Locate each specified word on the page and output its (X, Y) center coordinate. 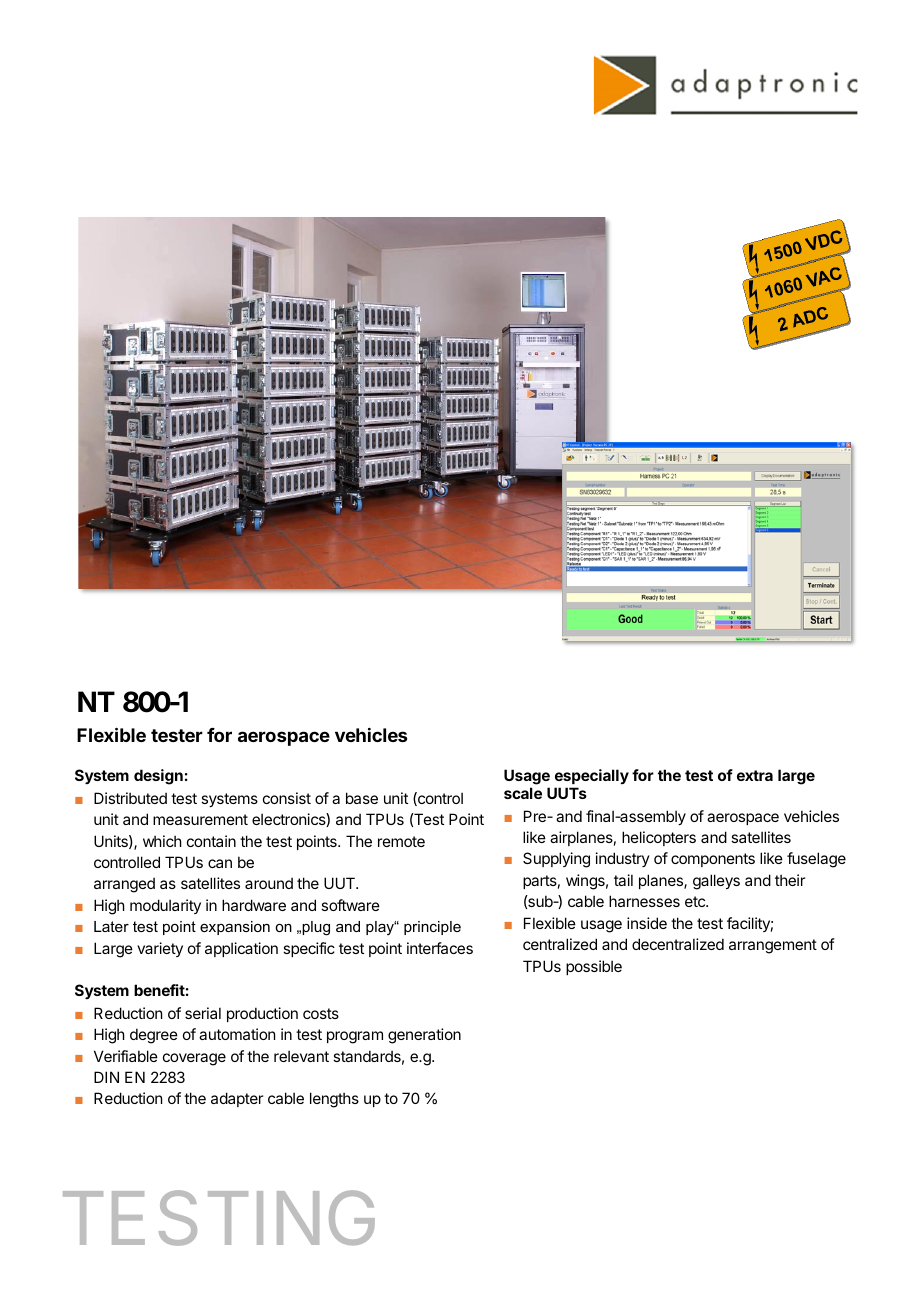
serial (203, 1013)
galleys (716, 882)
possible (594, 967)
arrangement (773, 946)
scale (523, 793)
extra (755, 775)
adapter (237, 1099)
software (350, 905)
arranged (124, 885)
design (158, 777)
